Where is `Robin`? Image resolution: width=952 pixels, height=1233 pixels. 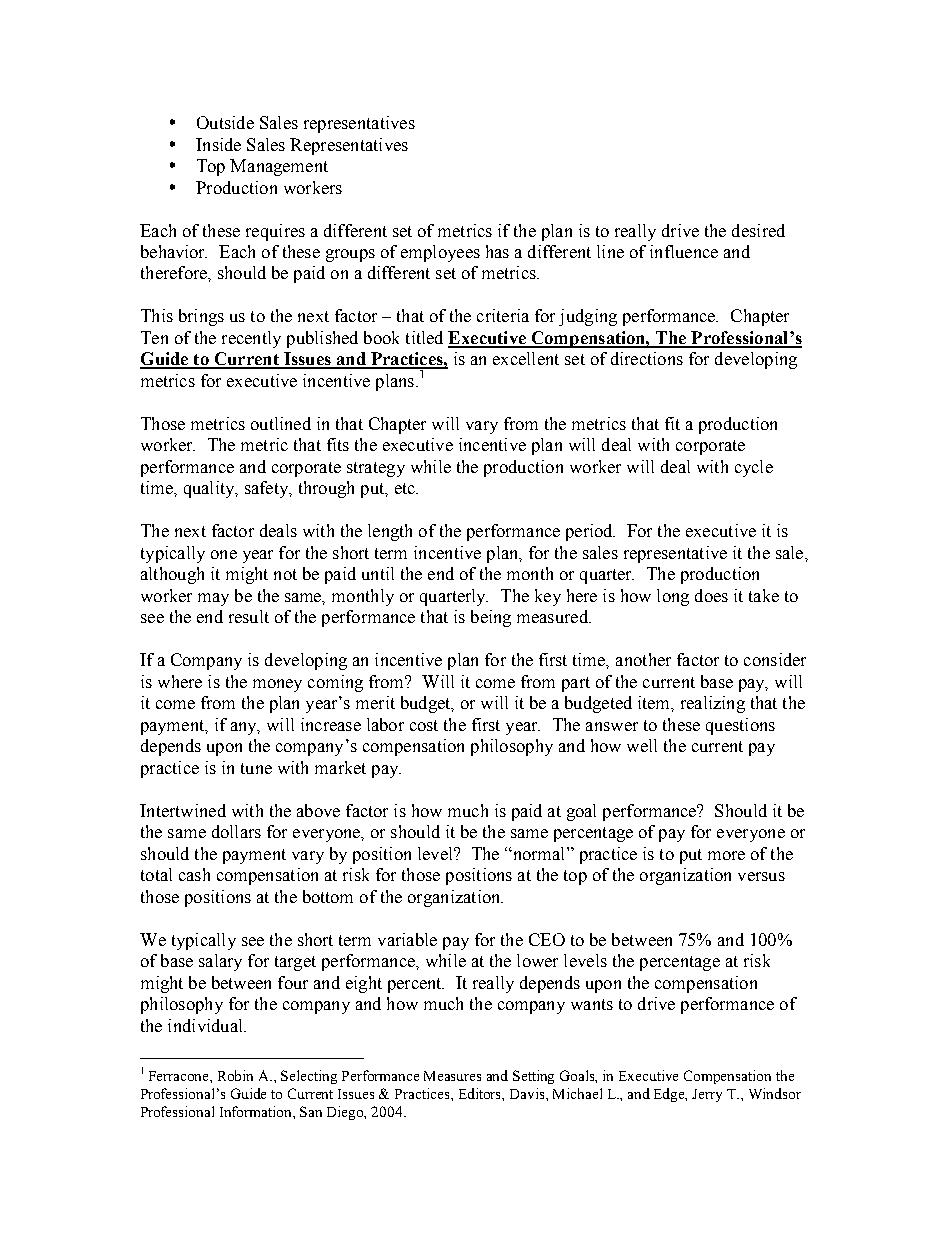
Robin is located at coordinates (235, 1075).
